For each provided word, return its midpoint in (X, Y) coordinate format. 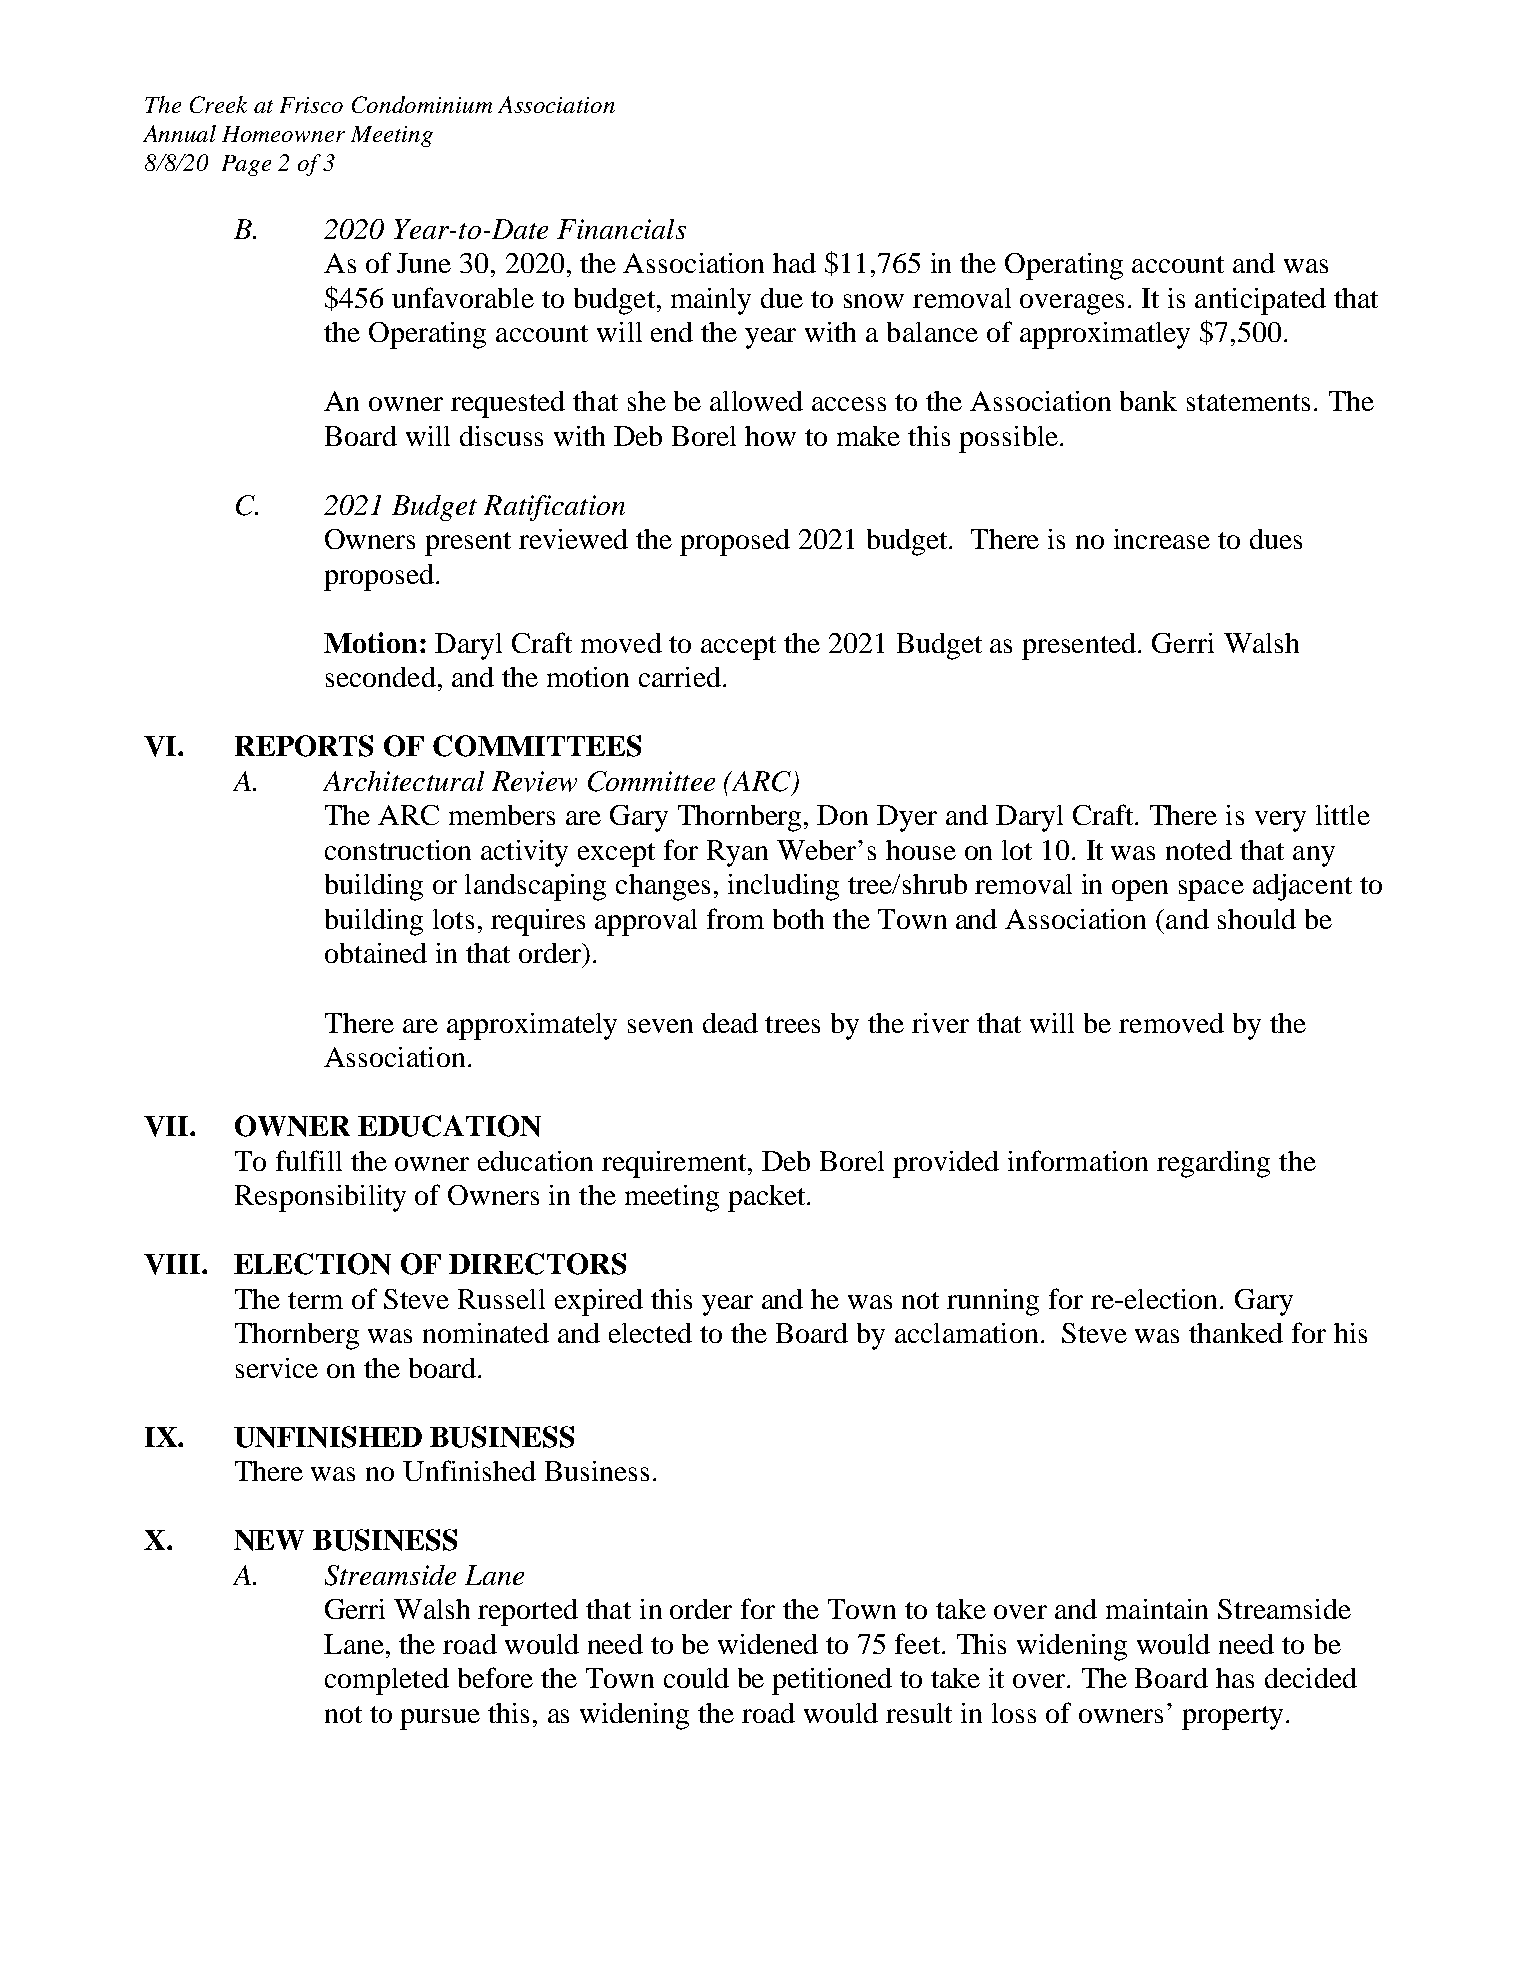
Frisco (311, 105)
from (735, 918)
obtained (376, 953)
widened (768, 1644)
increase (1162, 539)
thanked (1236, 1333)
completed (387, 1681)
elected (650, 1333)
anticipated (1260, 301)
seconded (381, 677)
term (315, 1300)
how (770, 436)
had (794, 263)
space (1211, 890)
